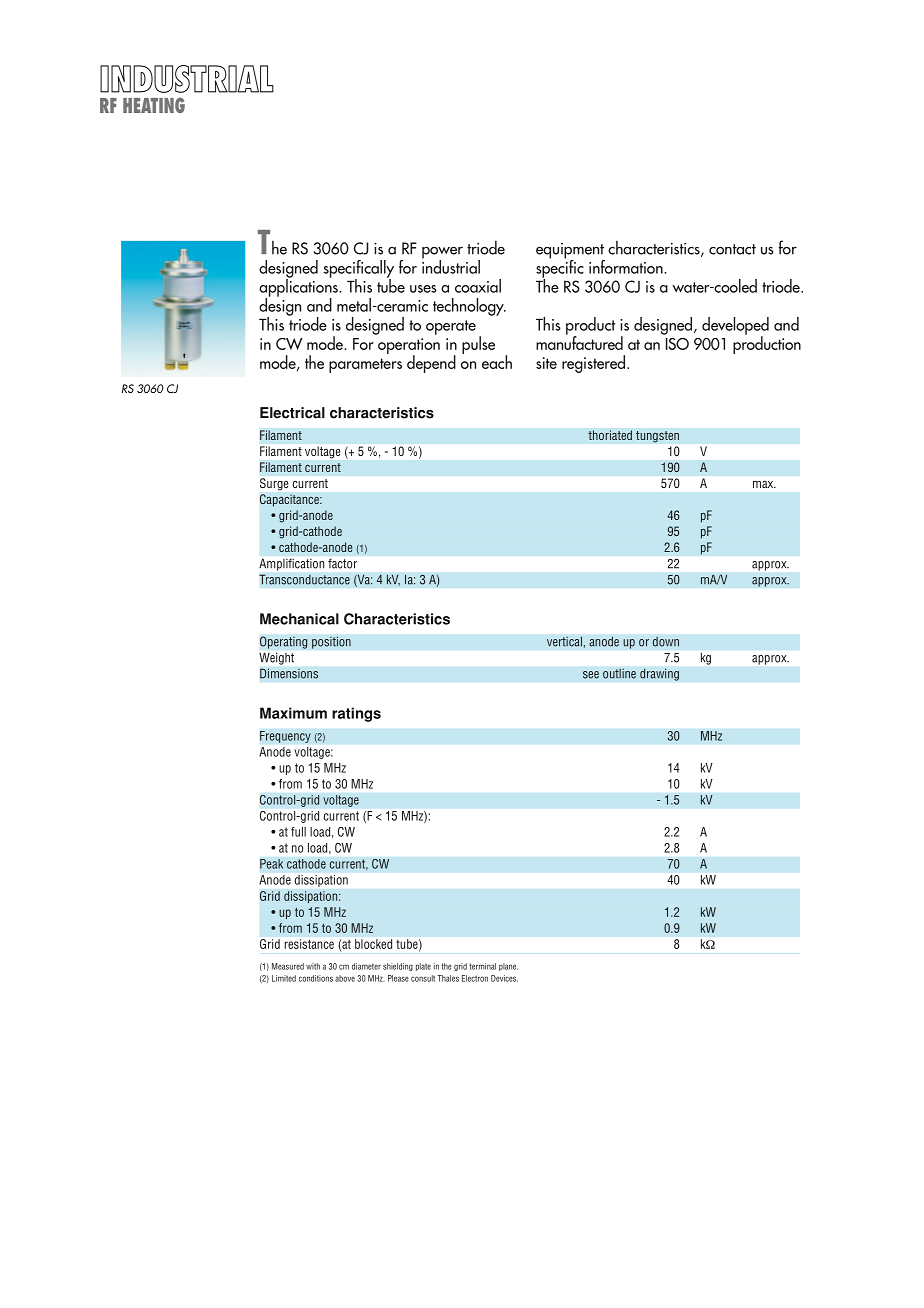 The height and width of the document is (1308, 924). I want to click on Electrical, so click(292, 413).
